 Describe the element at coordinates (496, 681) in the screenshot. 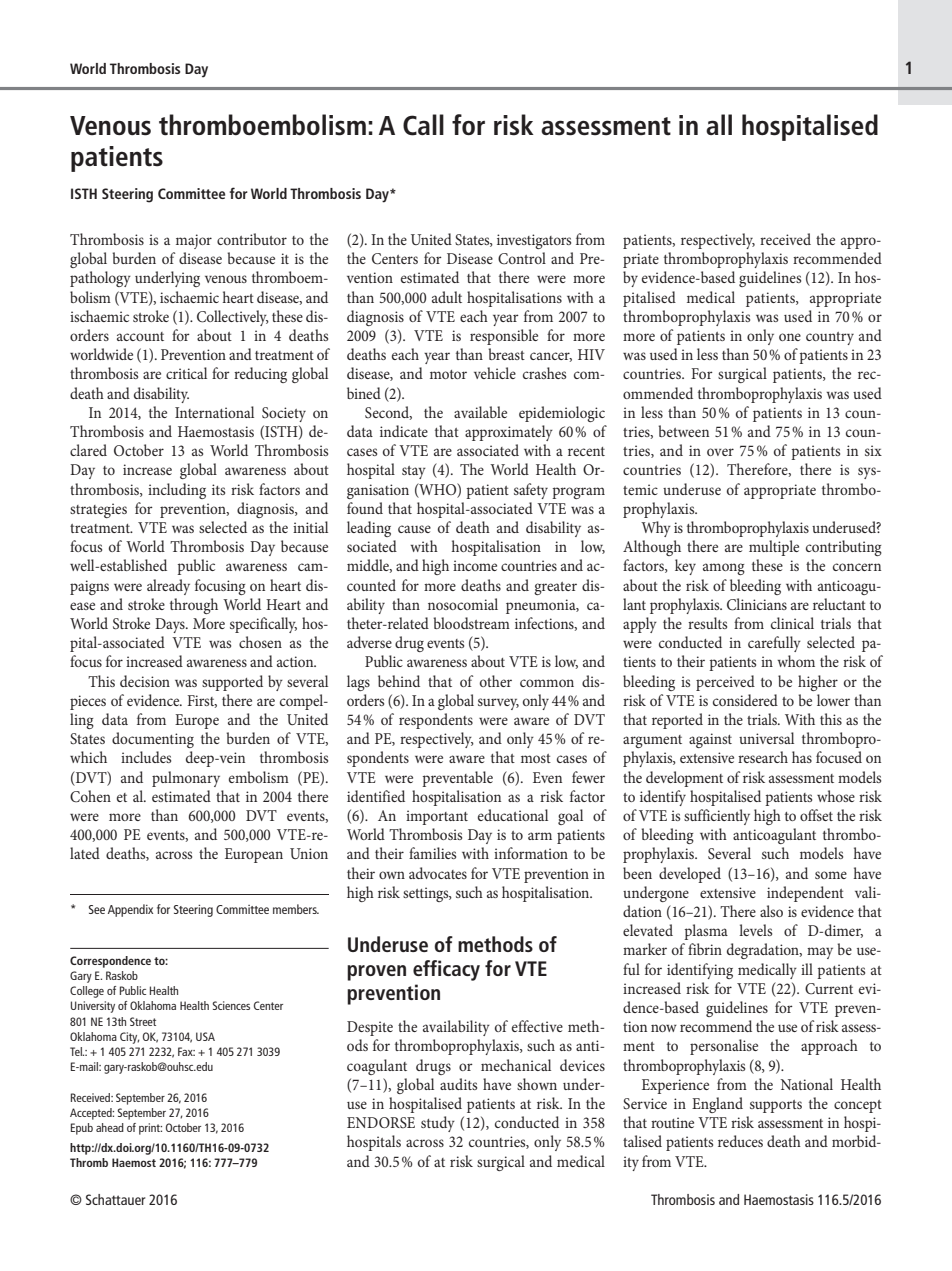

I see `other` at that location.
